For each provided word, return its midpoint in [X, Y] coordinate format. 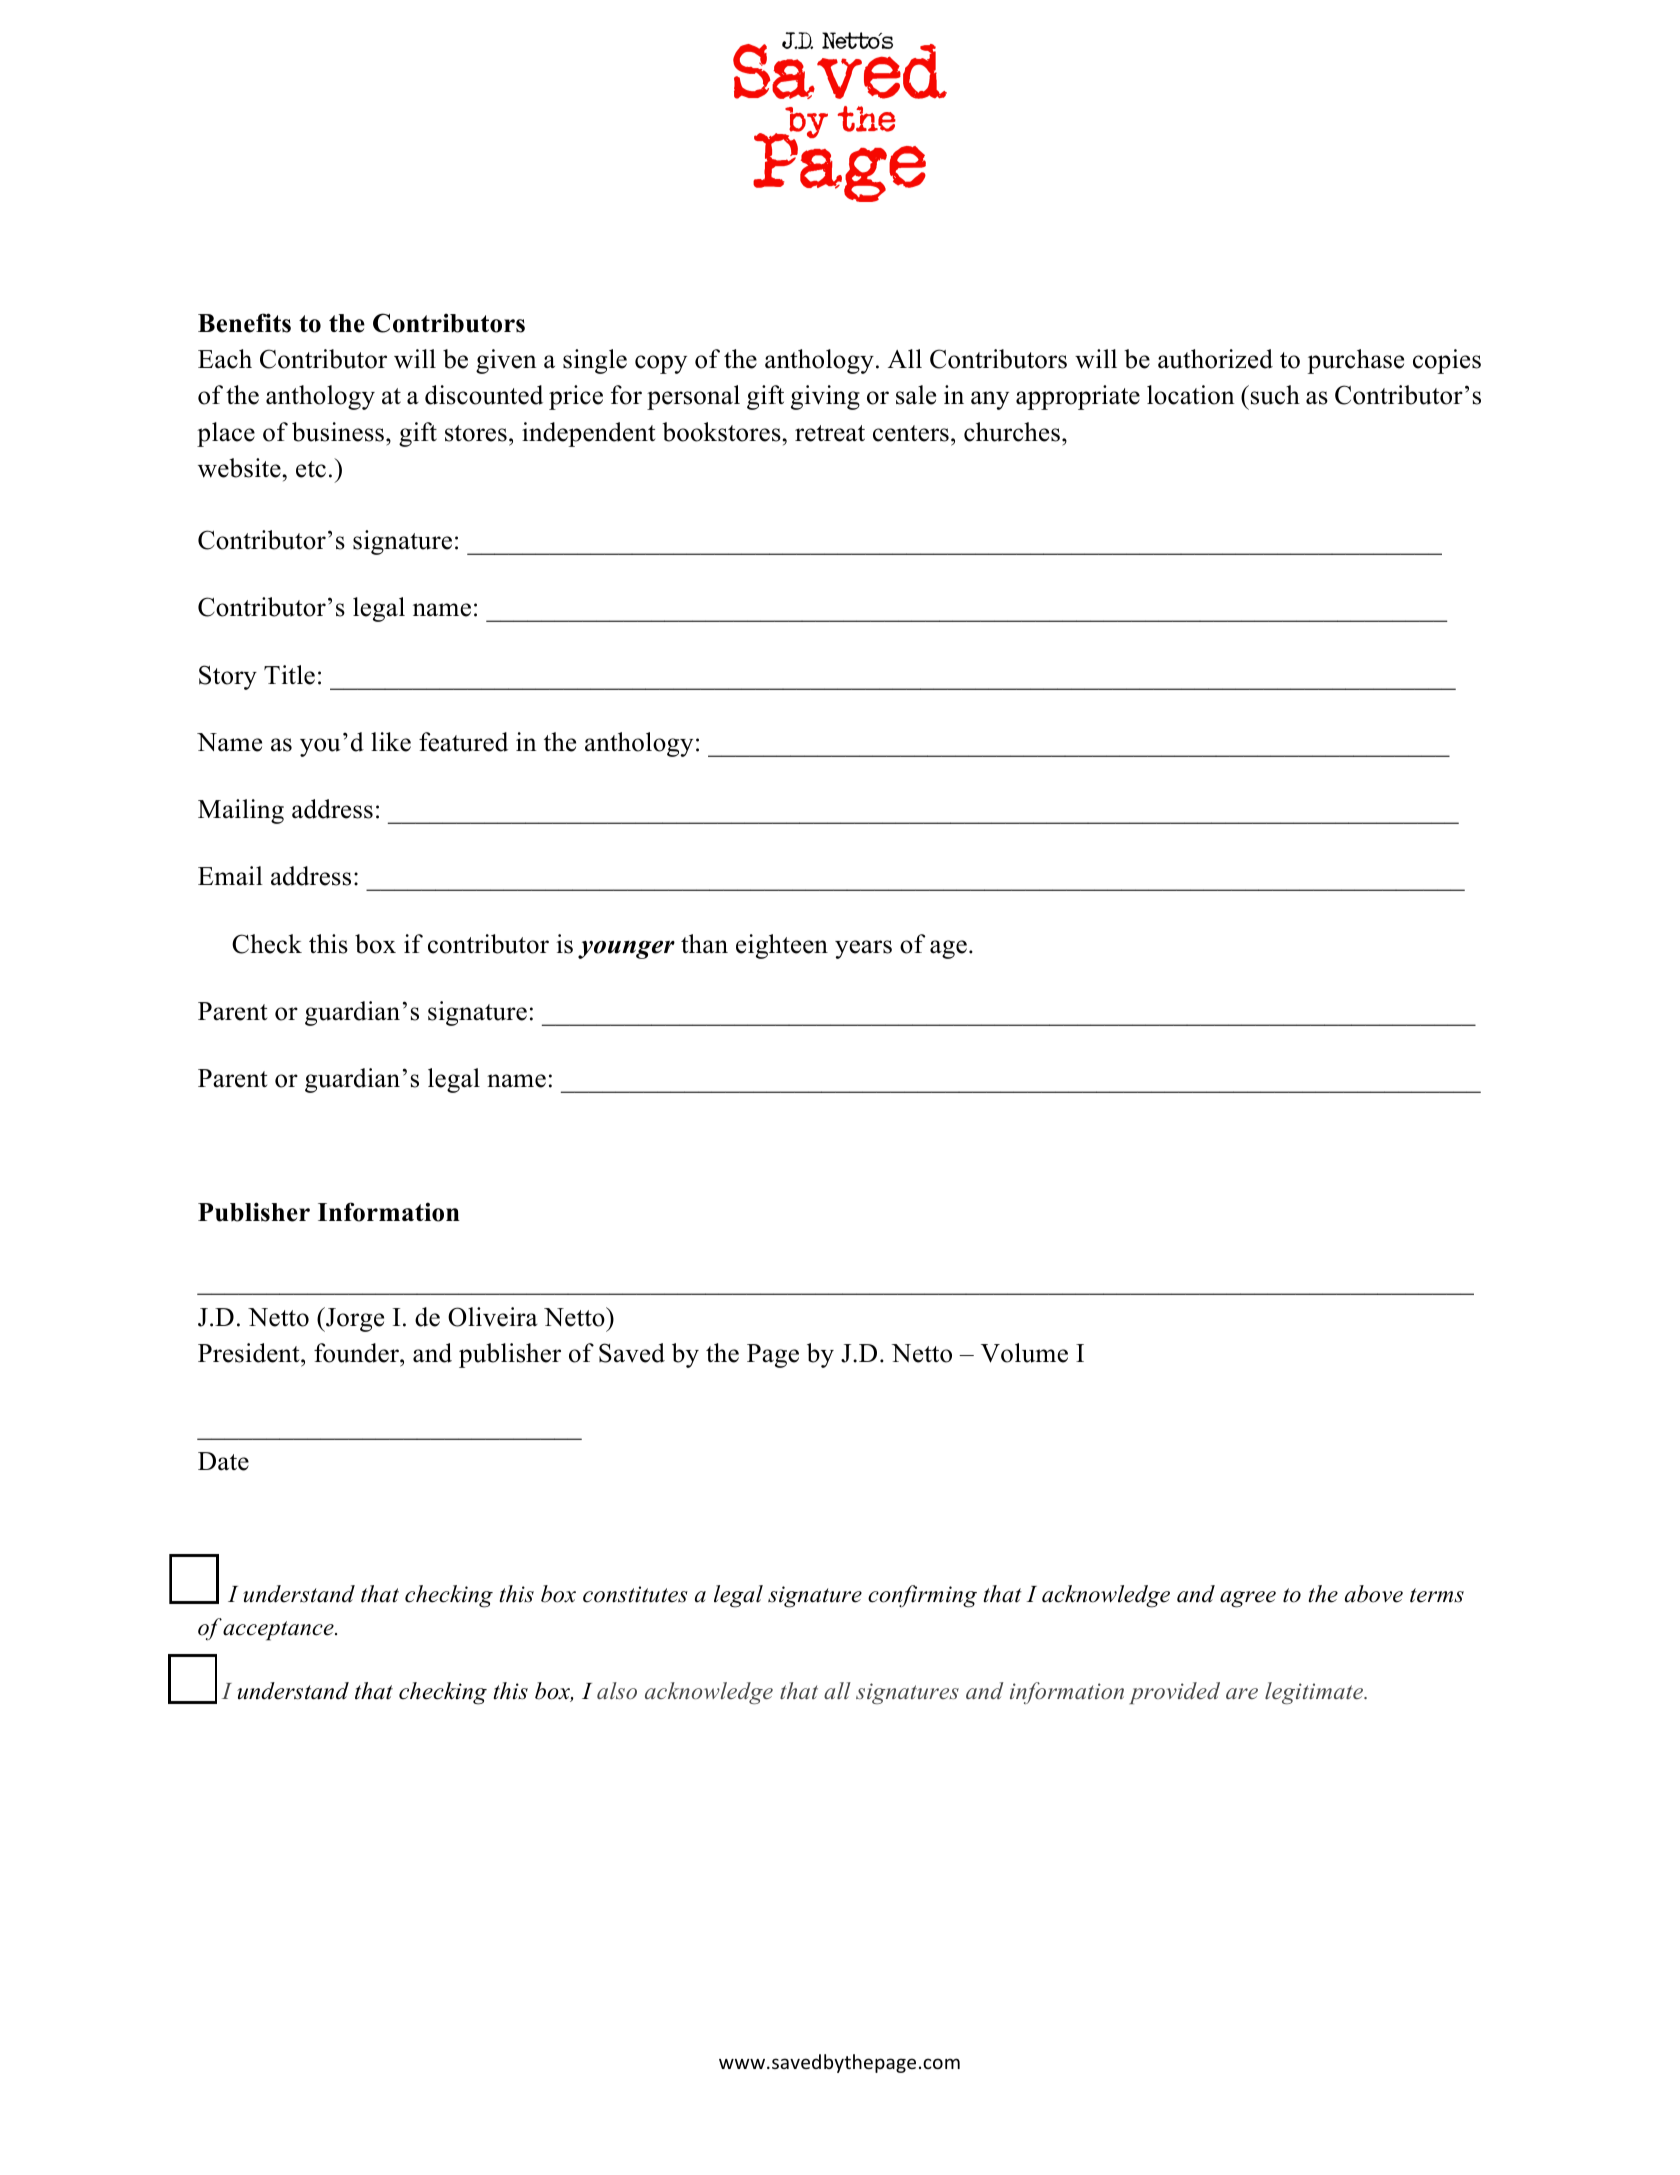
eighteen [782, 946]
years [863, 949]
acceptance [279, 1631]
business [338, 432]
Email [230, 876]
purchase [1356, 361]
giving [825, 397]
